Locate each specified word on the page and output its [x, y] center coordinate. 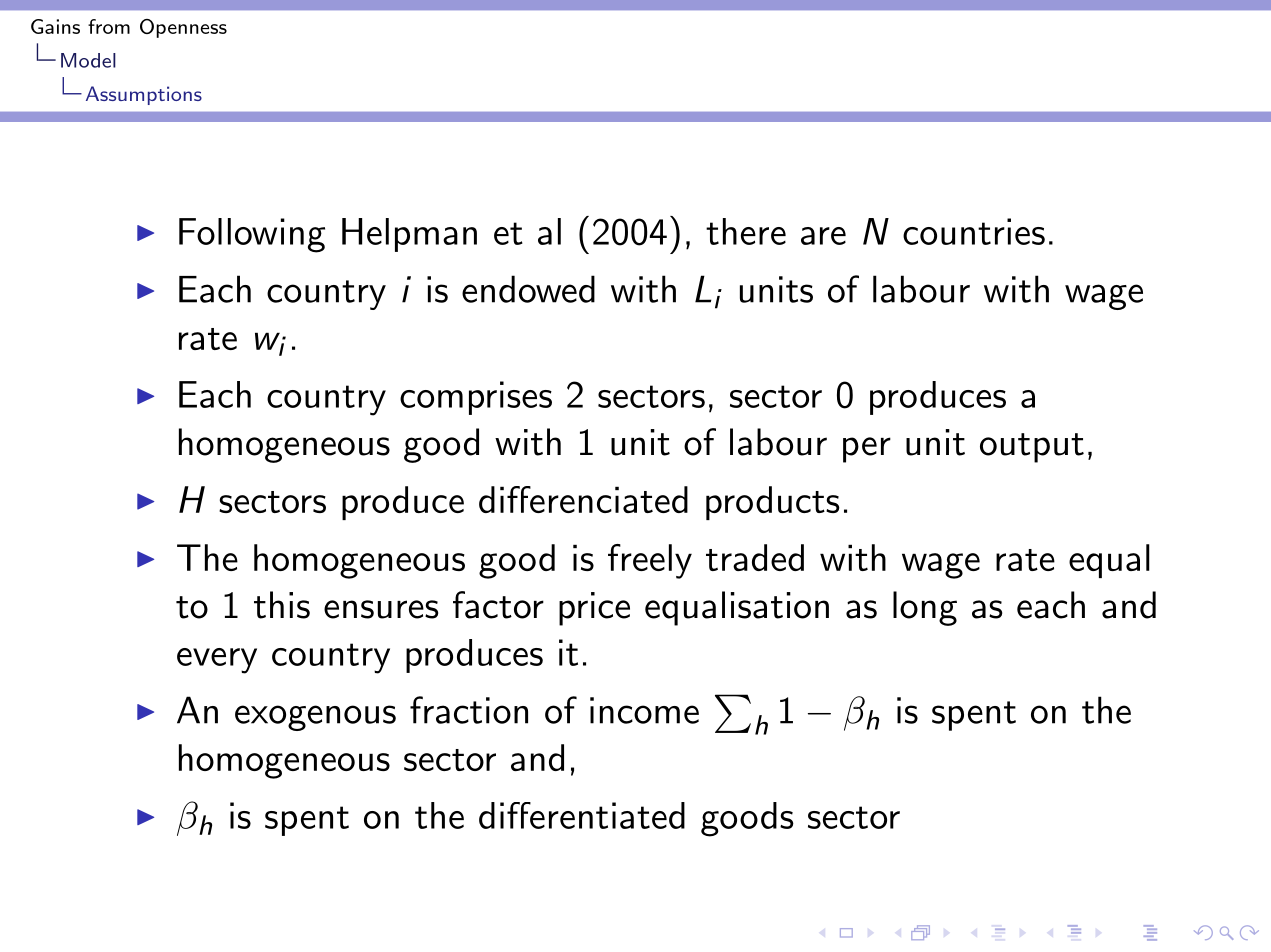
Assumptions [144, 95]
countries [974, 231]
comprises [476, 398]
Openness [183, 28]
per [867, 450]
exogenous [315, 718]
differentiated [582, 815]
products [773, 503]
